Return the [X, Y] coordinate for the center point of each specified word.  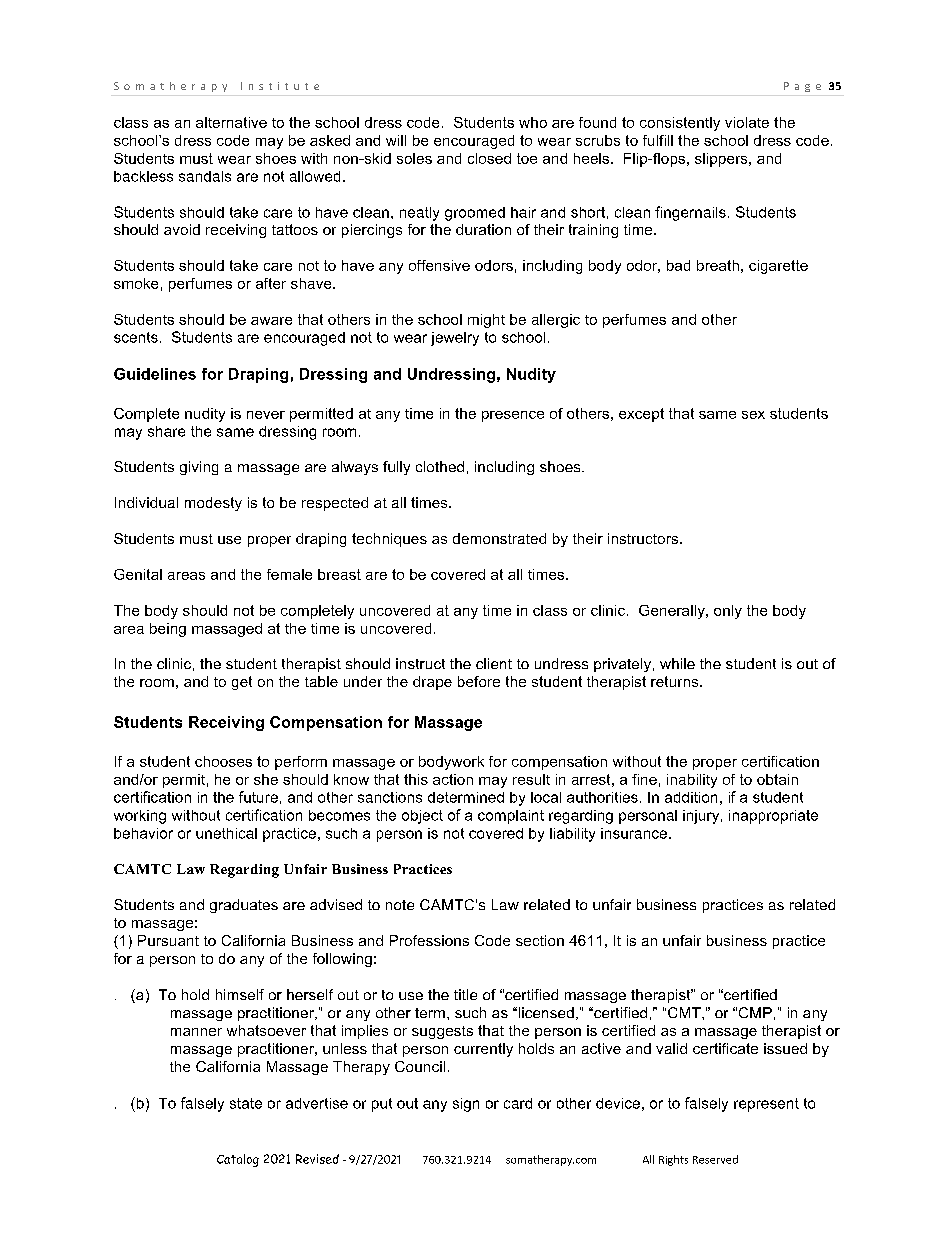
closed [489, 158]
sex [753, 415]
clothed [440, 466]
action [453, 779]
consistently [680, 124]
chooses [223, 761]
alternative [231, 122]
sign [466, 1105]
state [246, 1103]
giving [199, 468]
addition [691, 797]
